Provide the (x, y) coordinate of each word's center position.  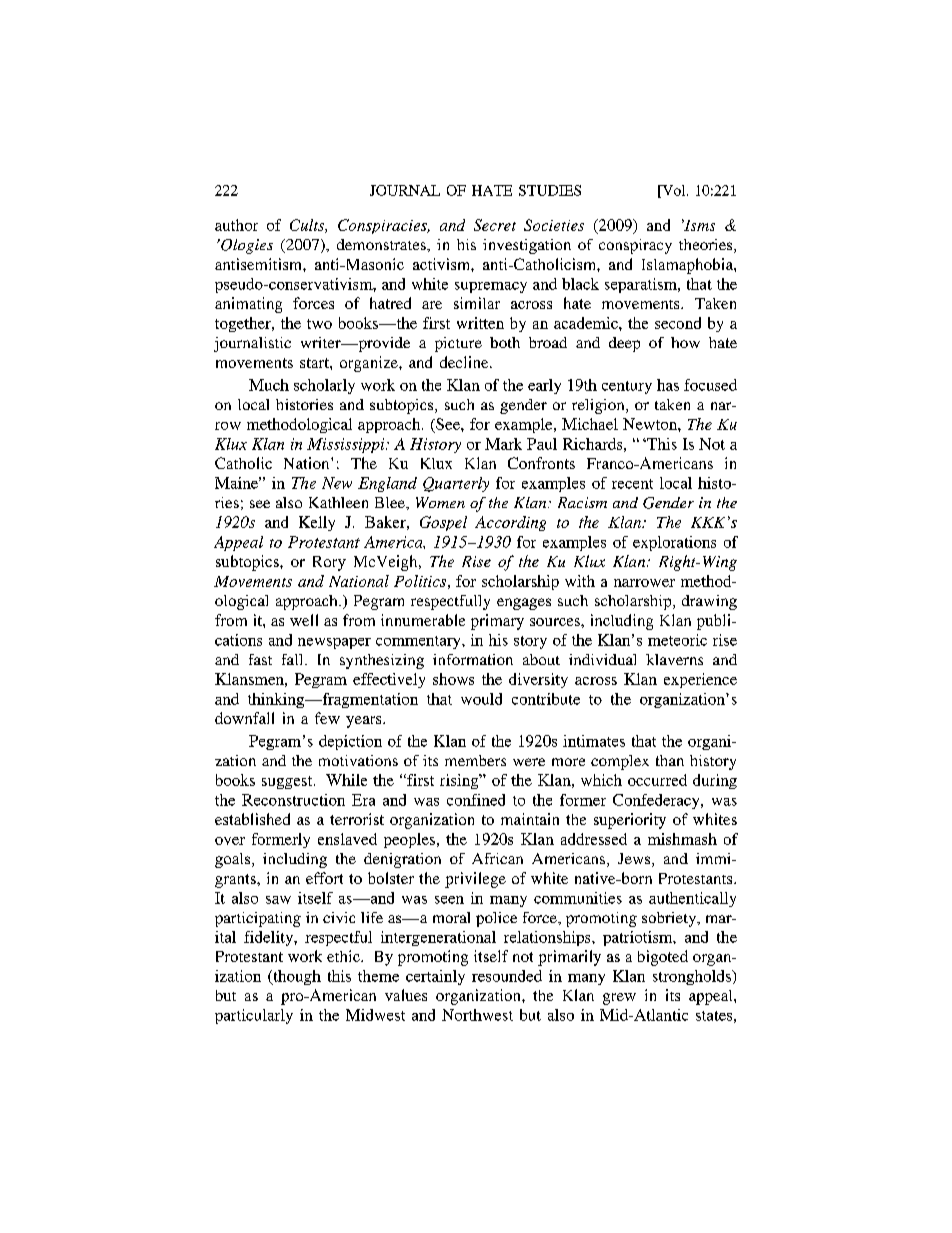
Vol (674, 191)
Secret (495, 225)
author (236, 225)
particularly (254, 1016)
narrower (644, 583)
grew (619, 999)
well (304, 620)
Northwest (477, 1015)
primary (497, 622)
